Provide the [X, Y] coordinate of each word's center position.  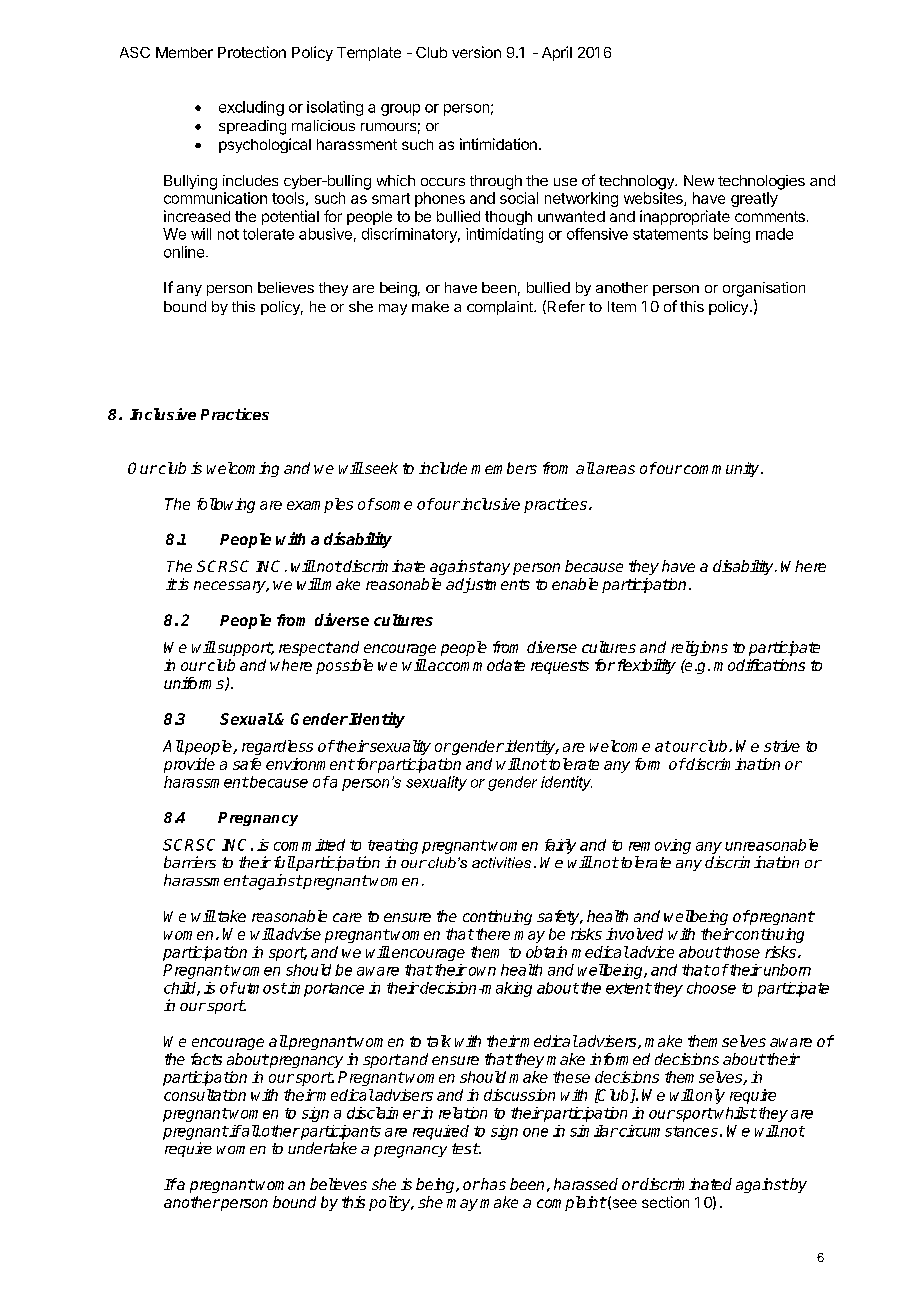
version [476, 52]
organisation [764, 289]
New [699, 180]
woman [280, 1185]
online [184, 252]
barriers [190, 862]
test [465, 1148]
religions [699, 648]
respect [305, 649]
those [740, 952]
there [493, 934]
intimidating [504, 235]
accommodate [475, 665]
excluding [251, 108]
